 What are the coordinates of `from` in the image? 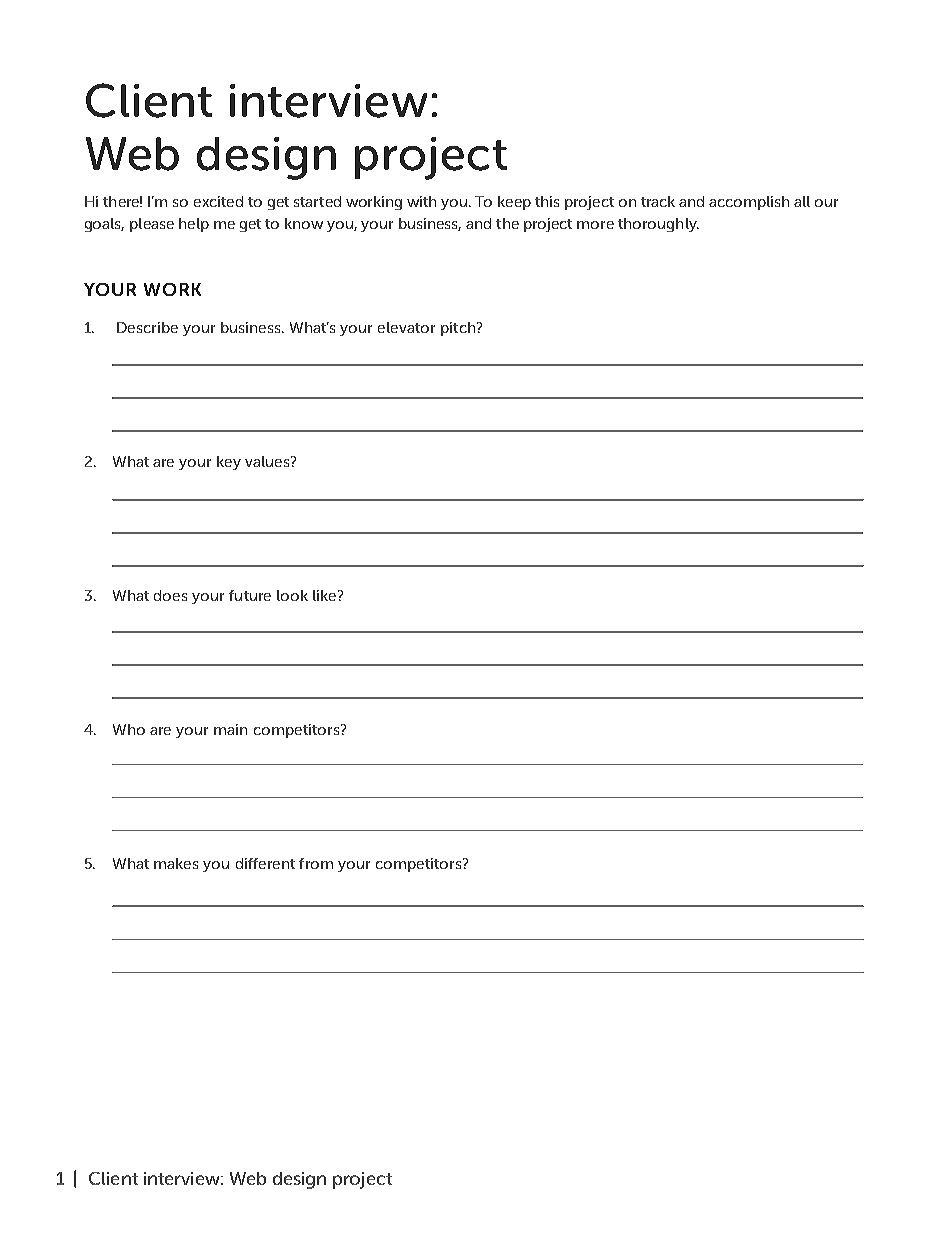 It's located at (316, 863).
